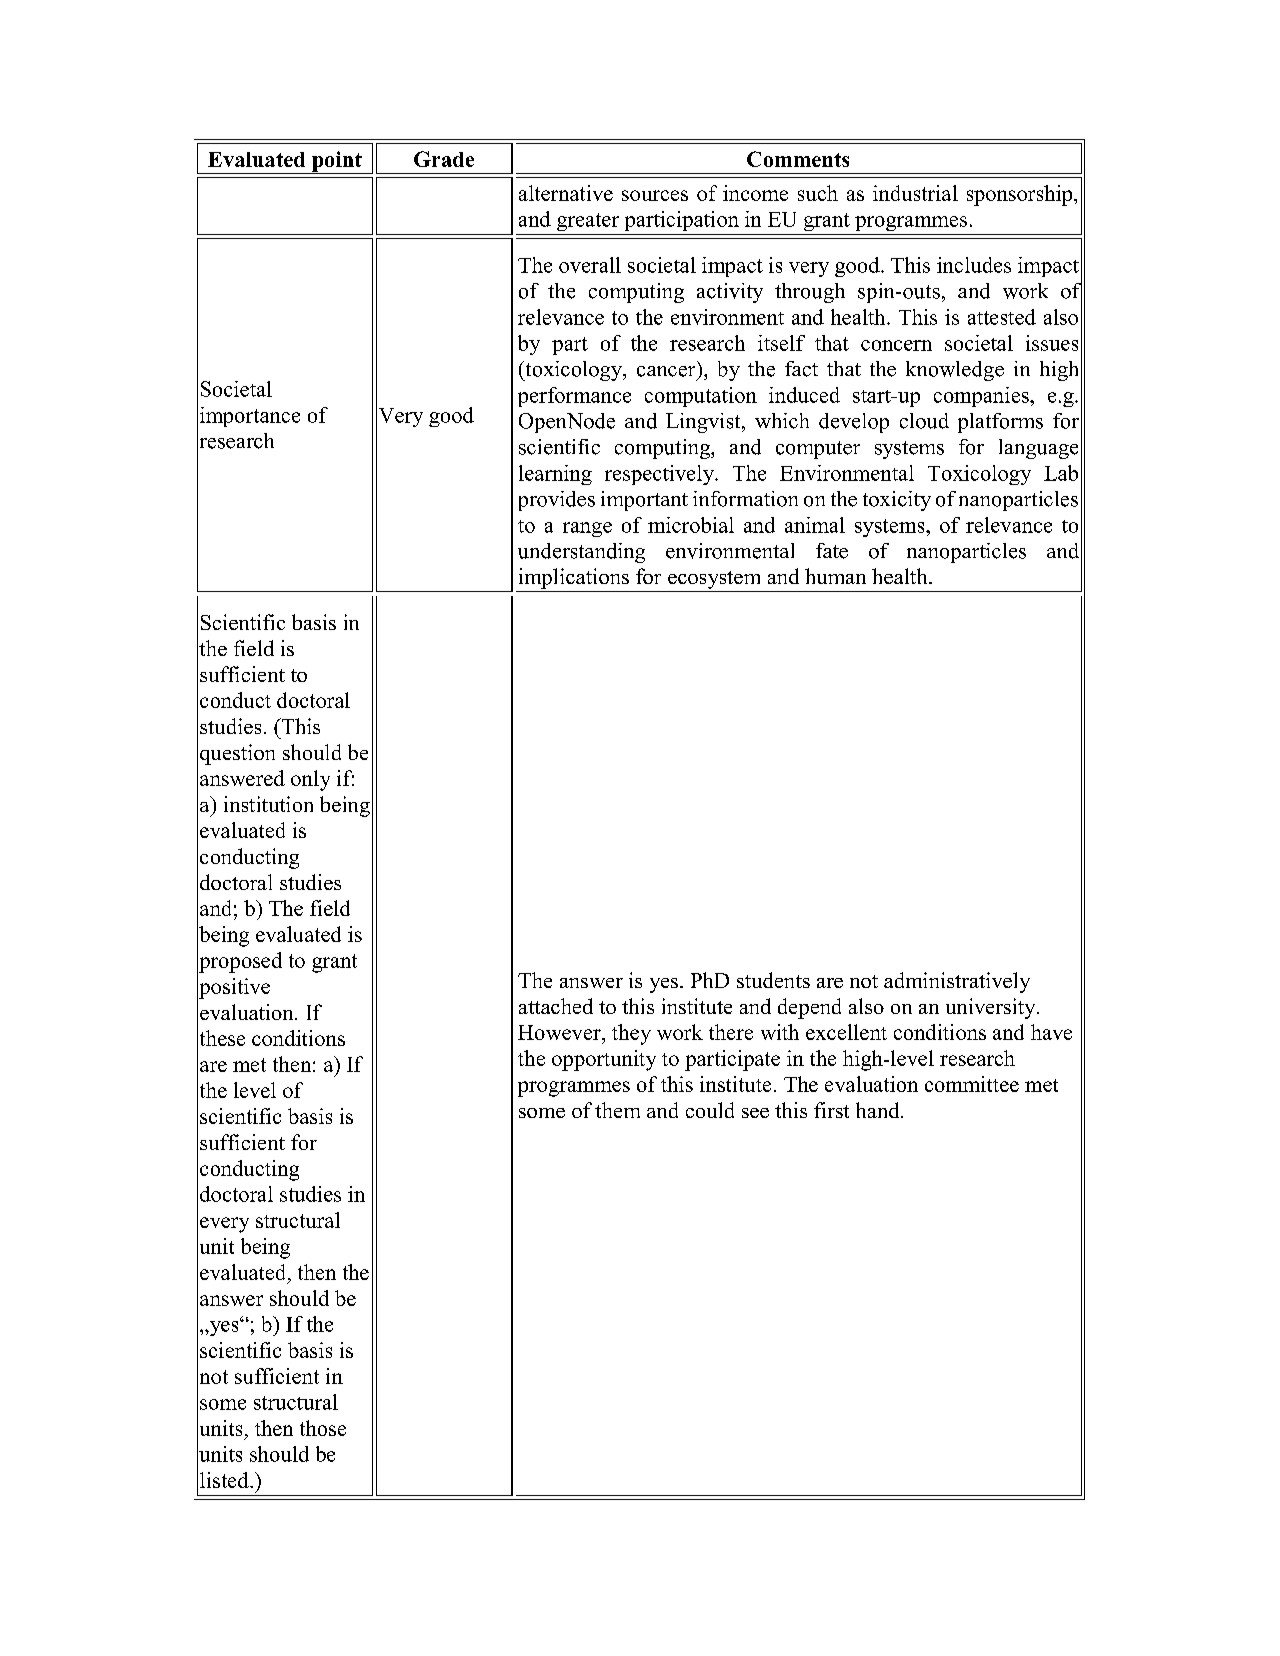 The width and height of the page is (1280, 1656). I want to click on administratively, so click(957, 982).
